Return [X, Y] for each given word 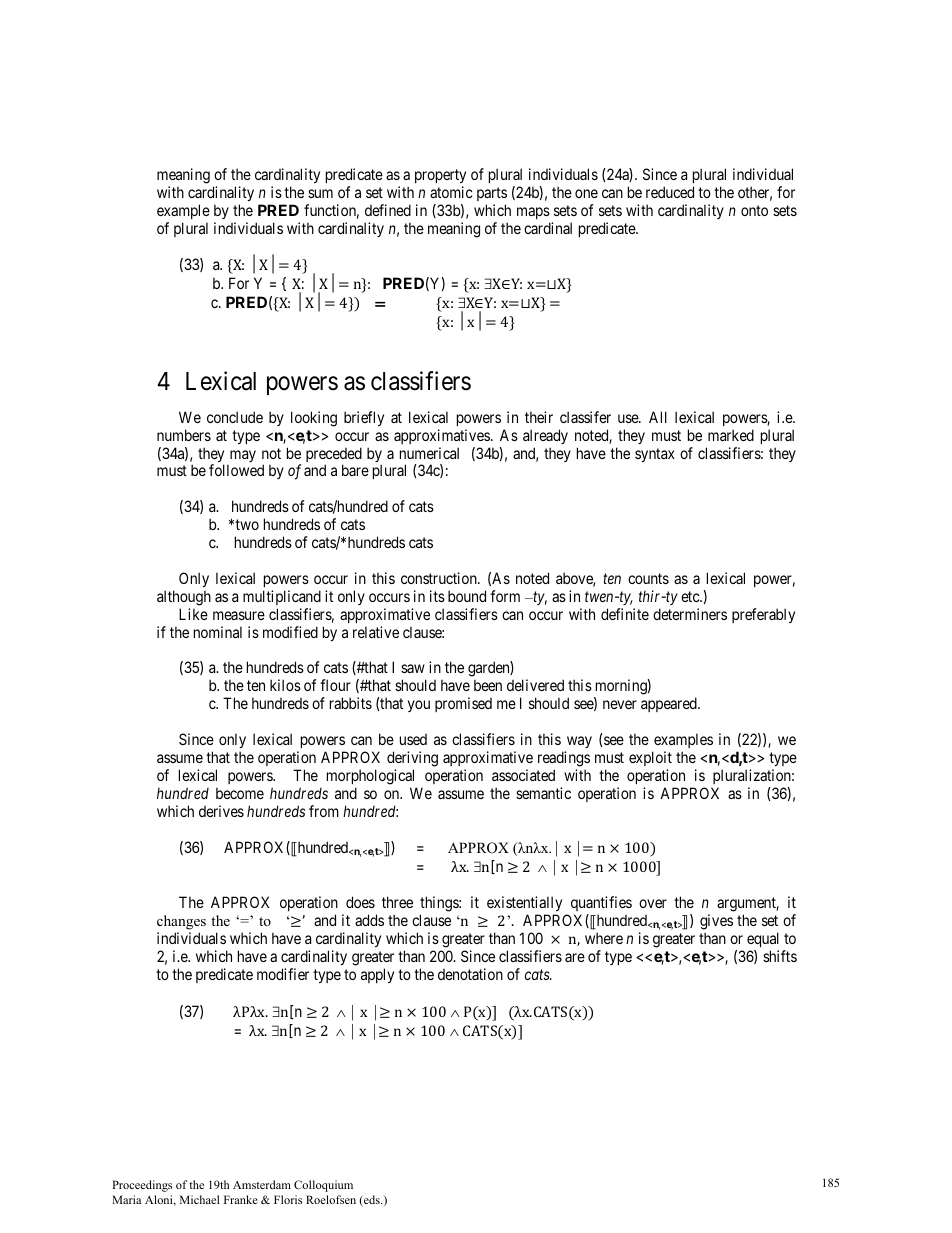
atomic [451, 192]
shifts [780, 956]
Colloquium [323, 1186]
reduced [670, 192]
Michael [200, 1199]
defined [388, 210]
